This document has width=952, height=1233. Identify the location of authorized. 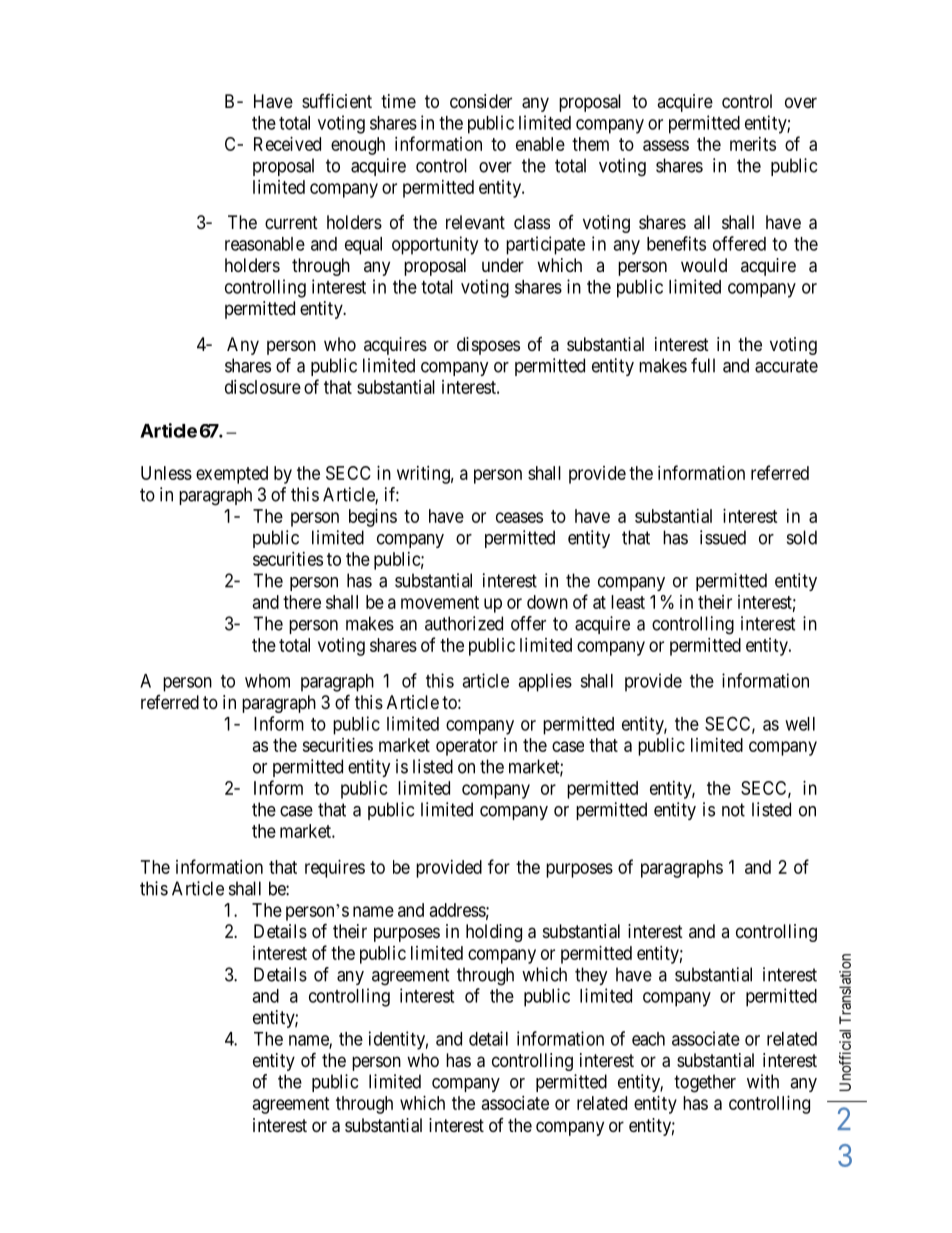
(464, 623).
